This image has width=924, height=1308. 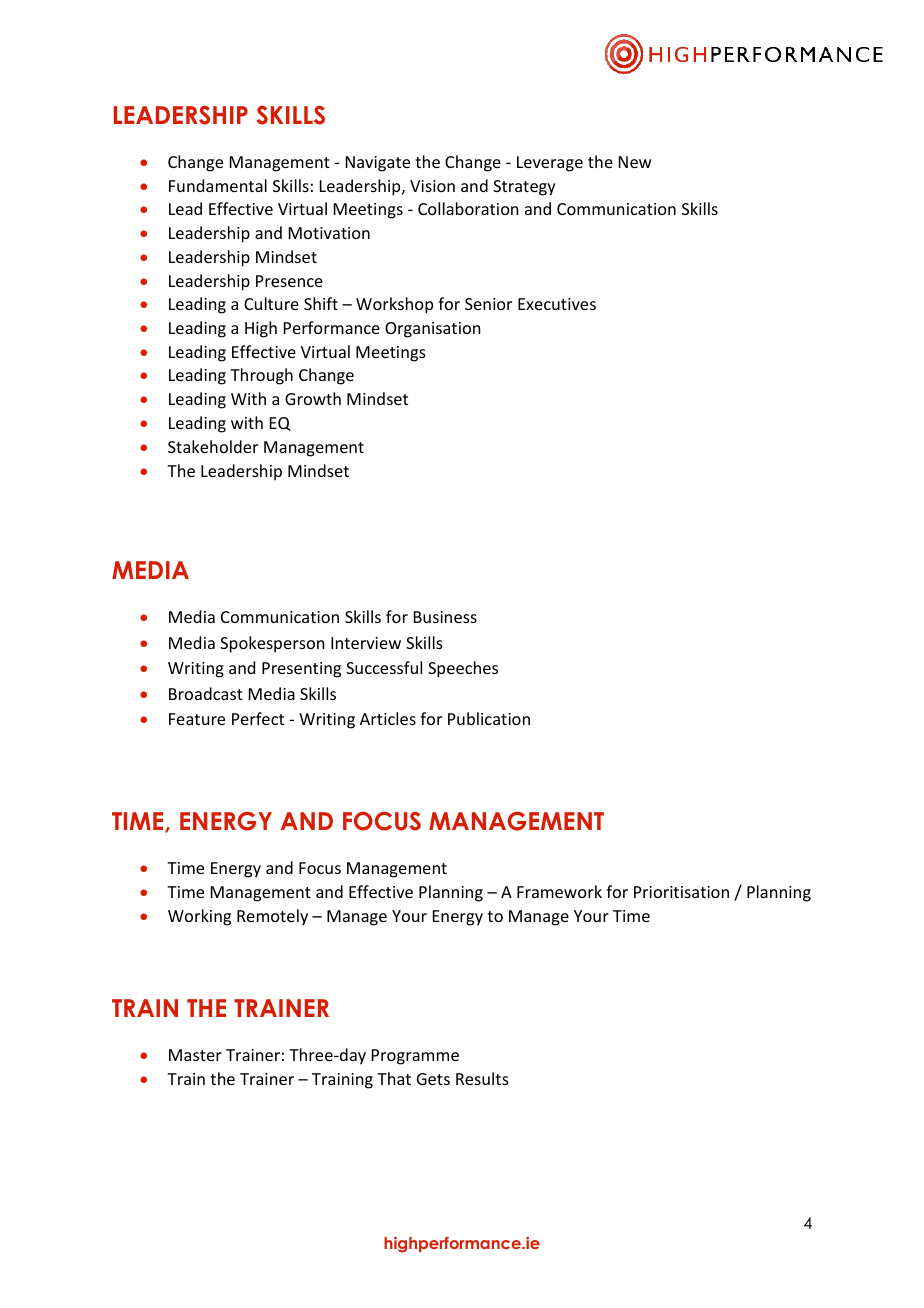 What do you see at coordinates (635, 162) in the image?
I see `New` at bounding box center [635, 162].
